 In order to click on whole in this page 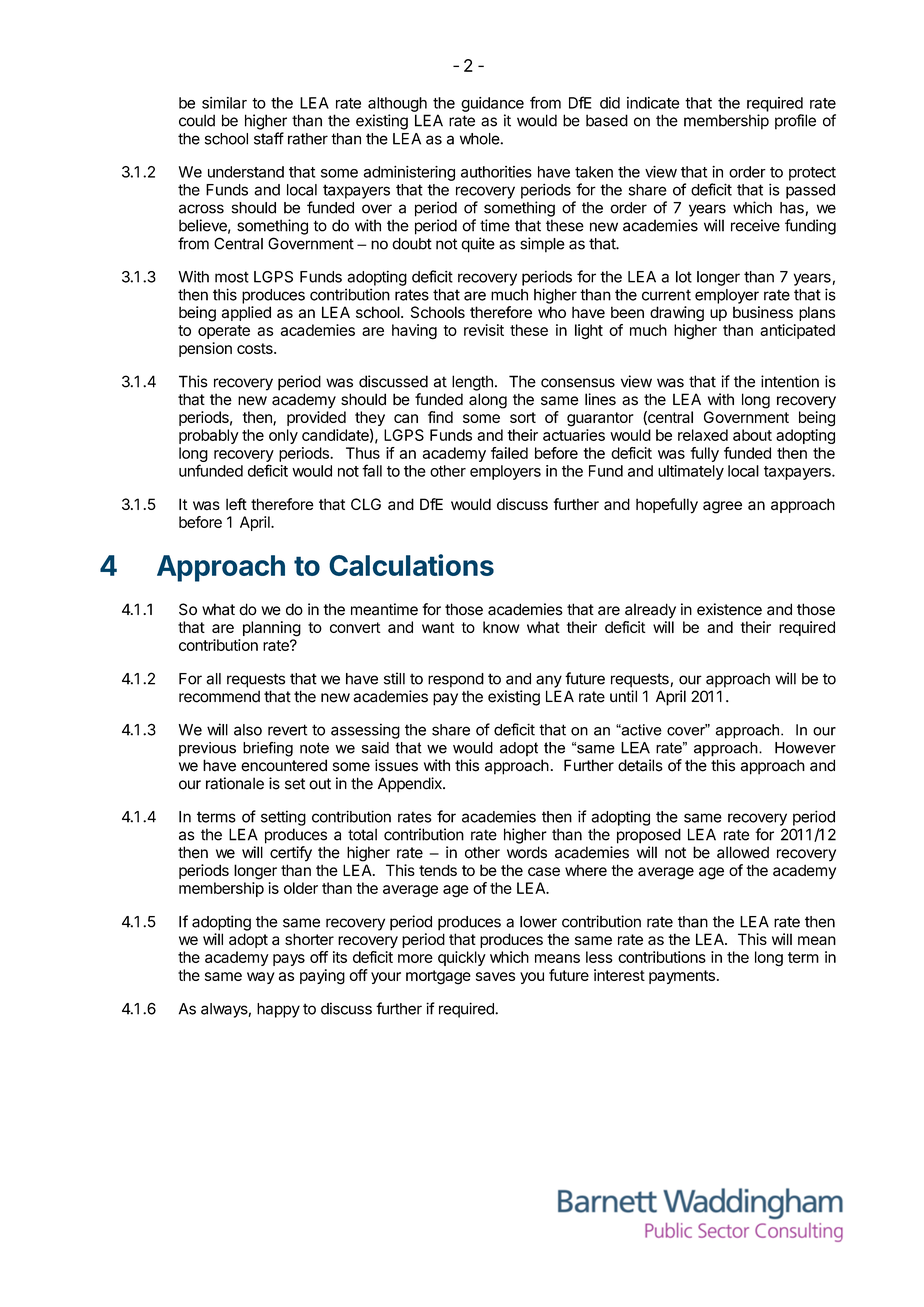, I will do `click(480, 139)`.
